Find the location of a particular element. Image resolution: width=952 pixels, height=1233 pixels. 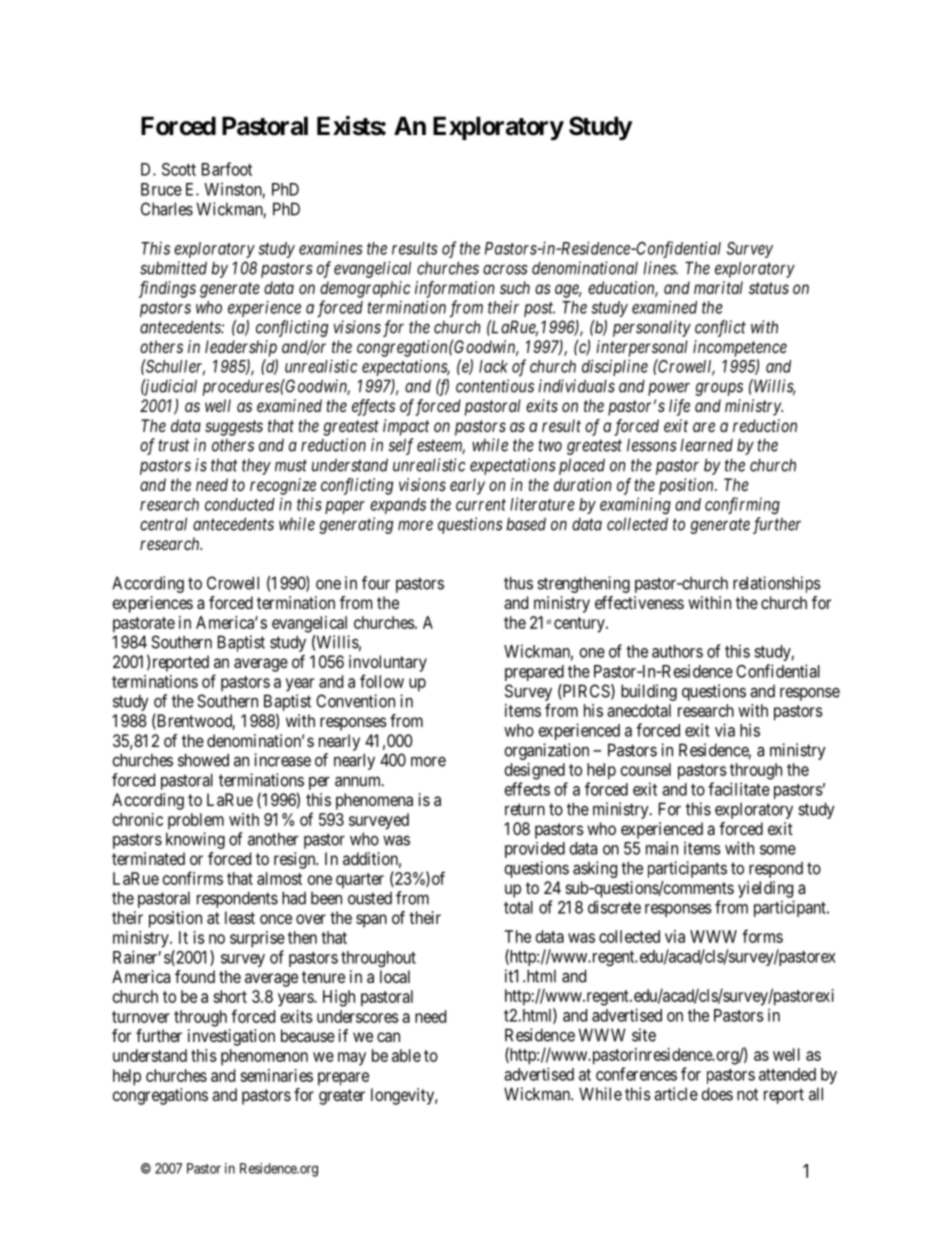

total is located at coordinates (518, 907).
